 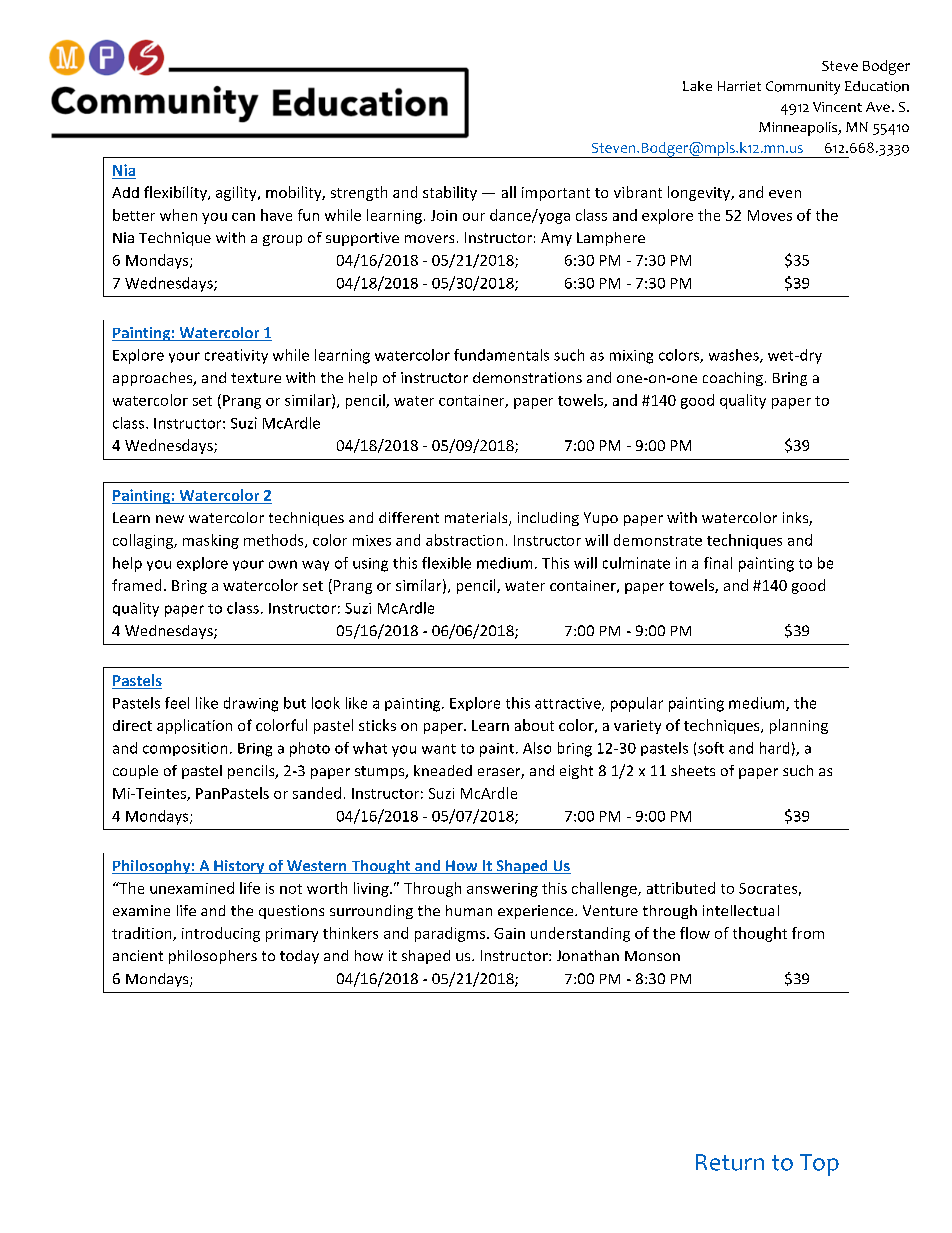 I want to click on composition, so click(x=185, y=749).
